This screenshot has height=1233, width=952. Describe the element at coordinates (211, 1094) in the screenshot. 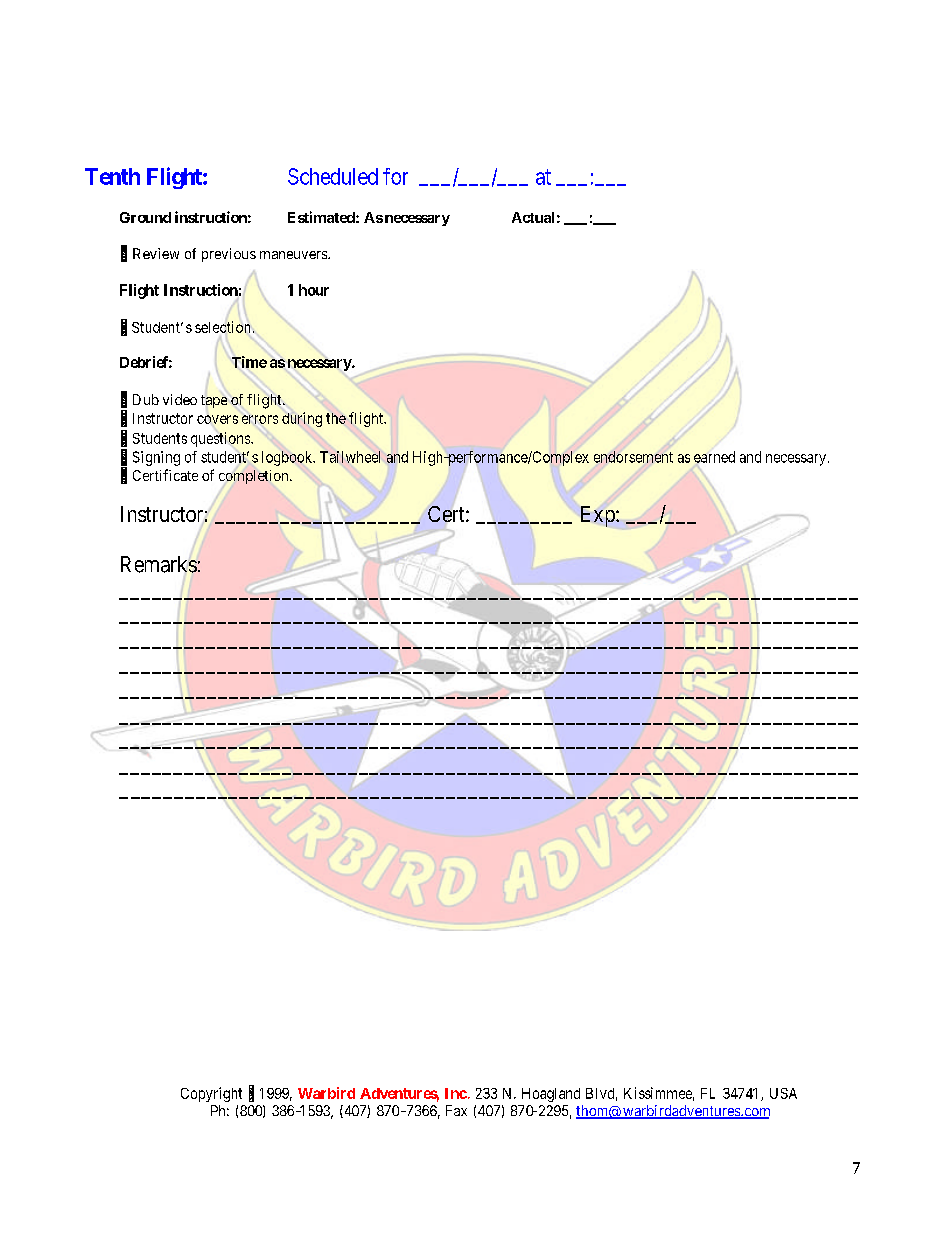

I see `Copyright` at that location.
